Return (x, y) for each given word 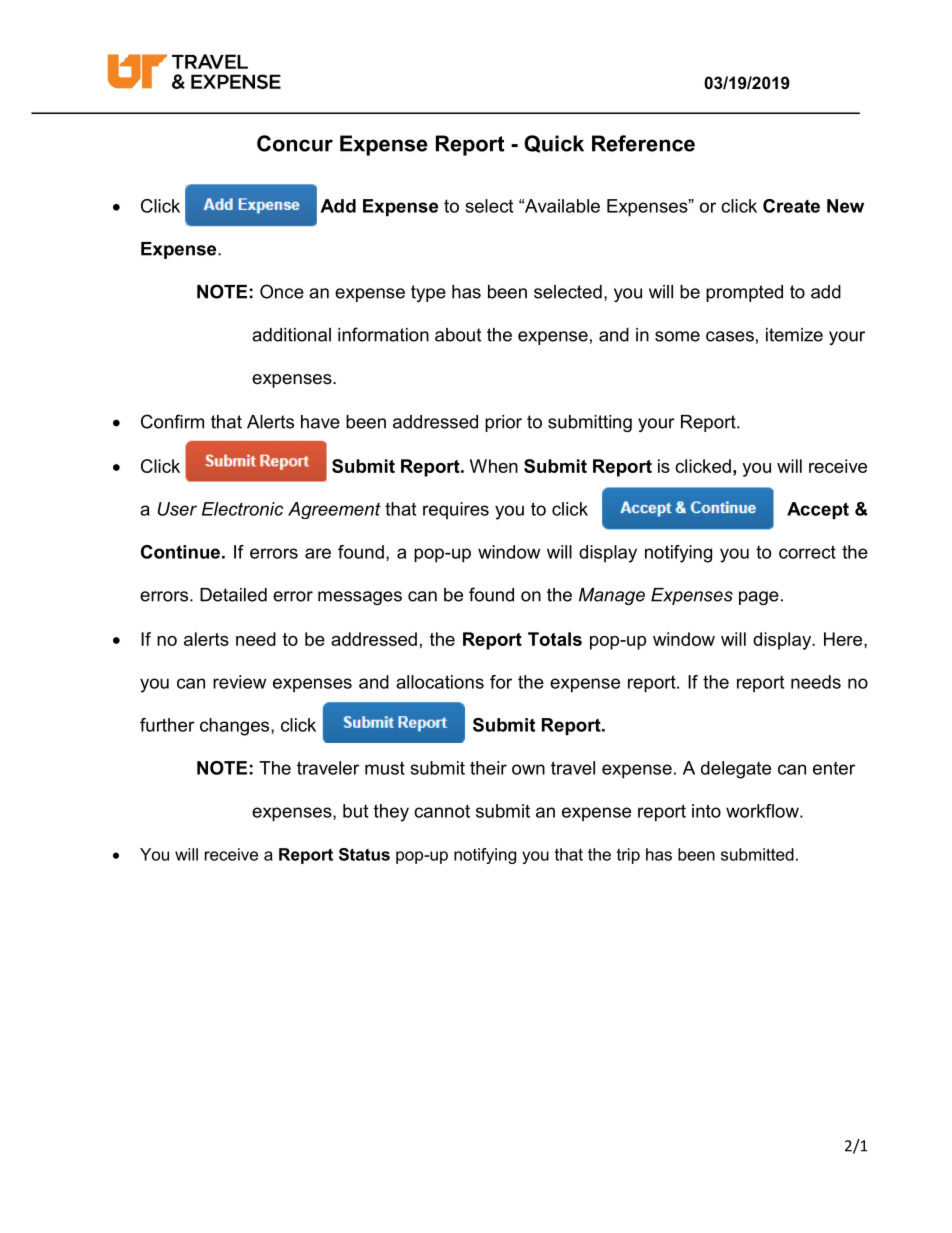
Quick (554, 144)
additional (291, 335)
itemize (794, 335)
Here (844, 639)
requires (456, 510)
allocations (440, 682)
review (239, 682)
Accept (818, 510)
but (355, 811)
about (458, 335)
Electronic (242, 509)
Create (791, 206)
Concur (295, 143)
